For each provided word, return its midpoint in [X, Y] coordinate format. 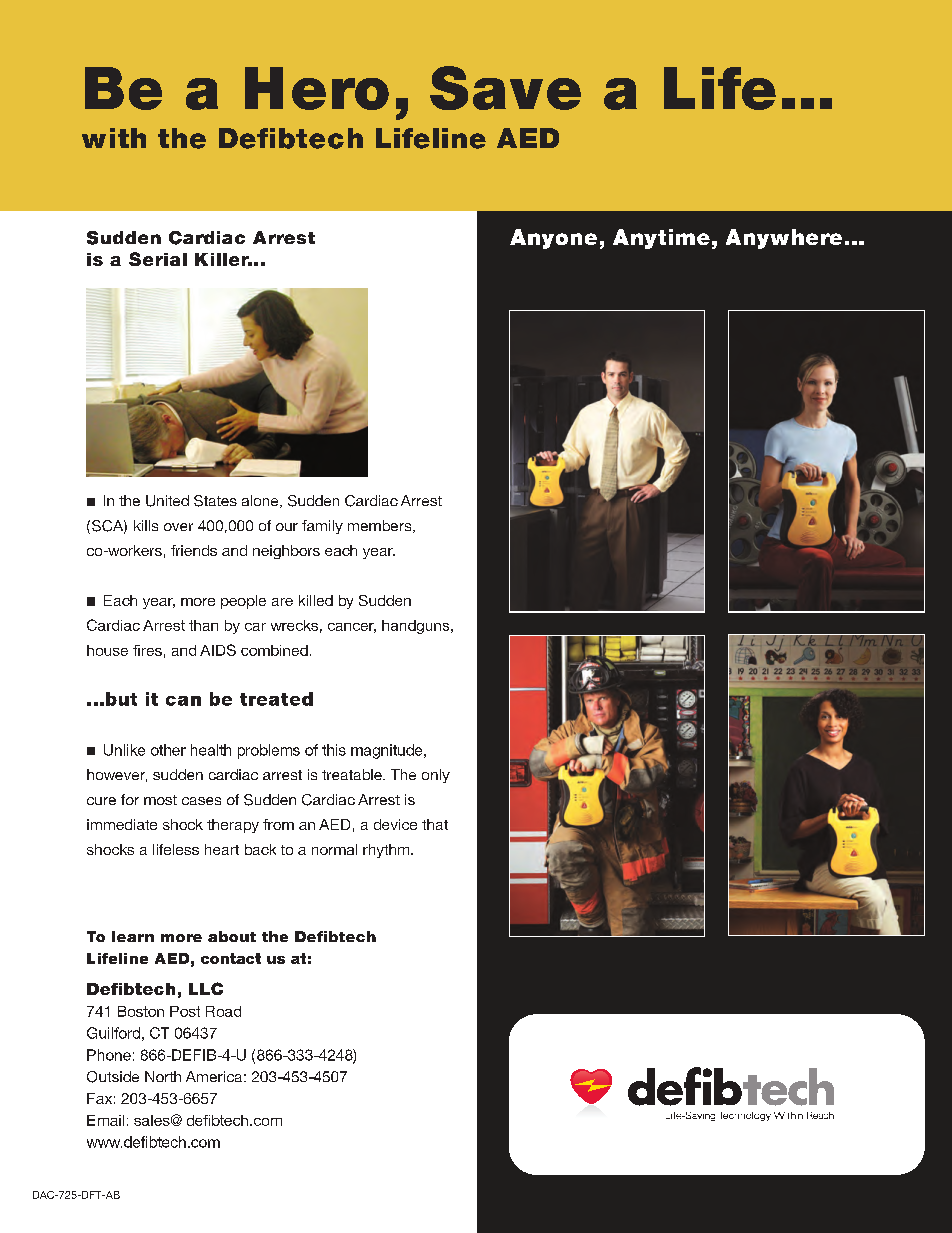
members [381, 526]
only [436, 776]
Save [505, 88]
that [435, 824]
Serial [158, 259]
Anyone [553, 239]
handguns [417, 627]
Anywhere [784, 239]
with [114, 138]
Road [223, 1011]
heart [222, 849]
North [163, 1076]
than [203, 625]
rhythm [387, 851]
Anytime [661, 239]
